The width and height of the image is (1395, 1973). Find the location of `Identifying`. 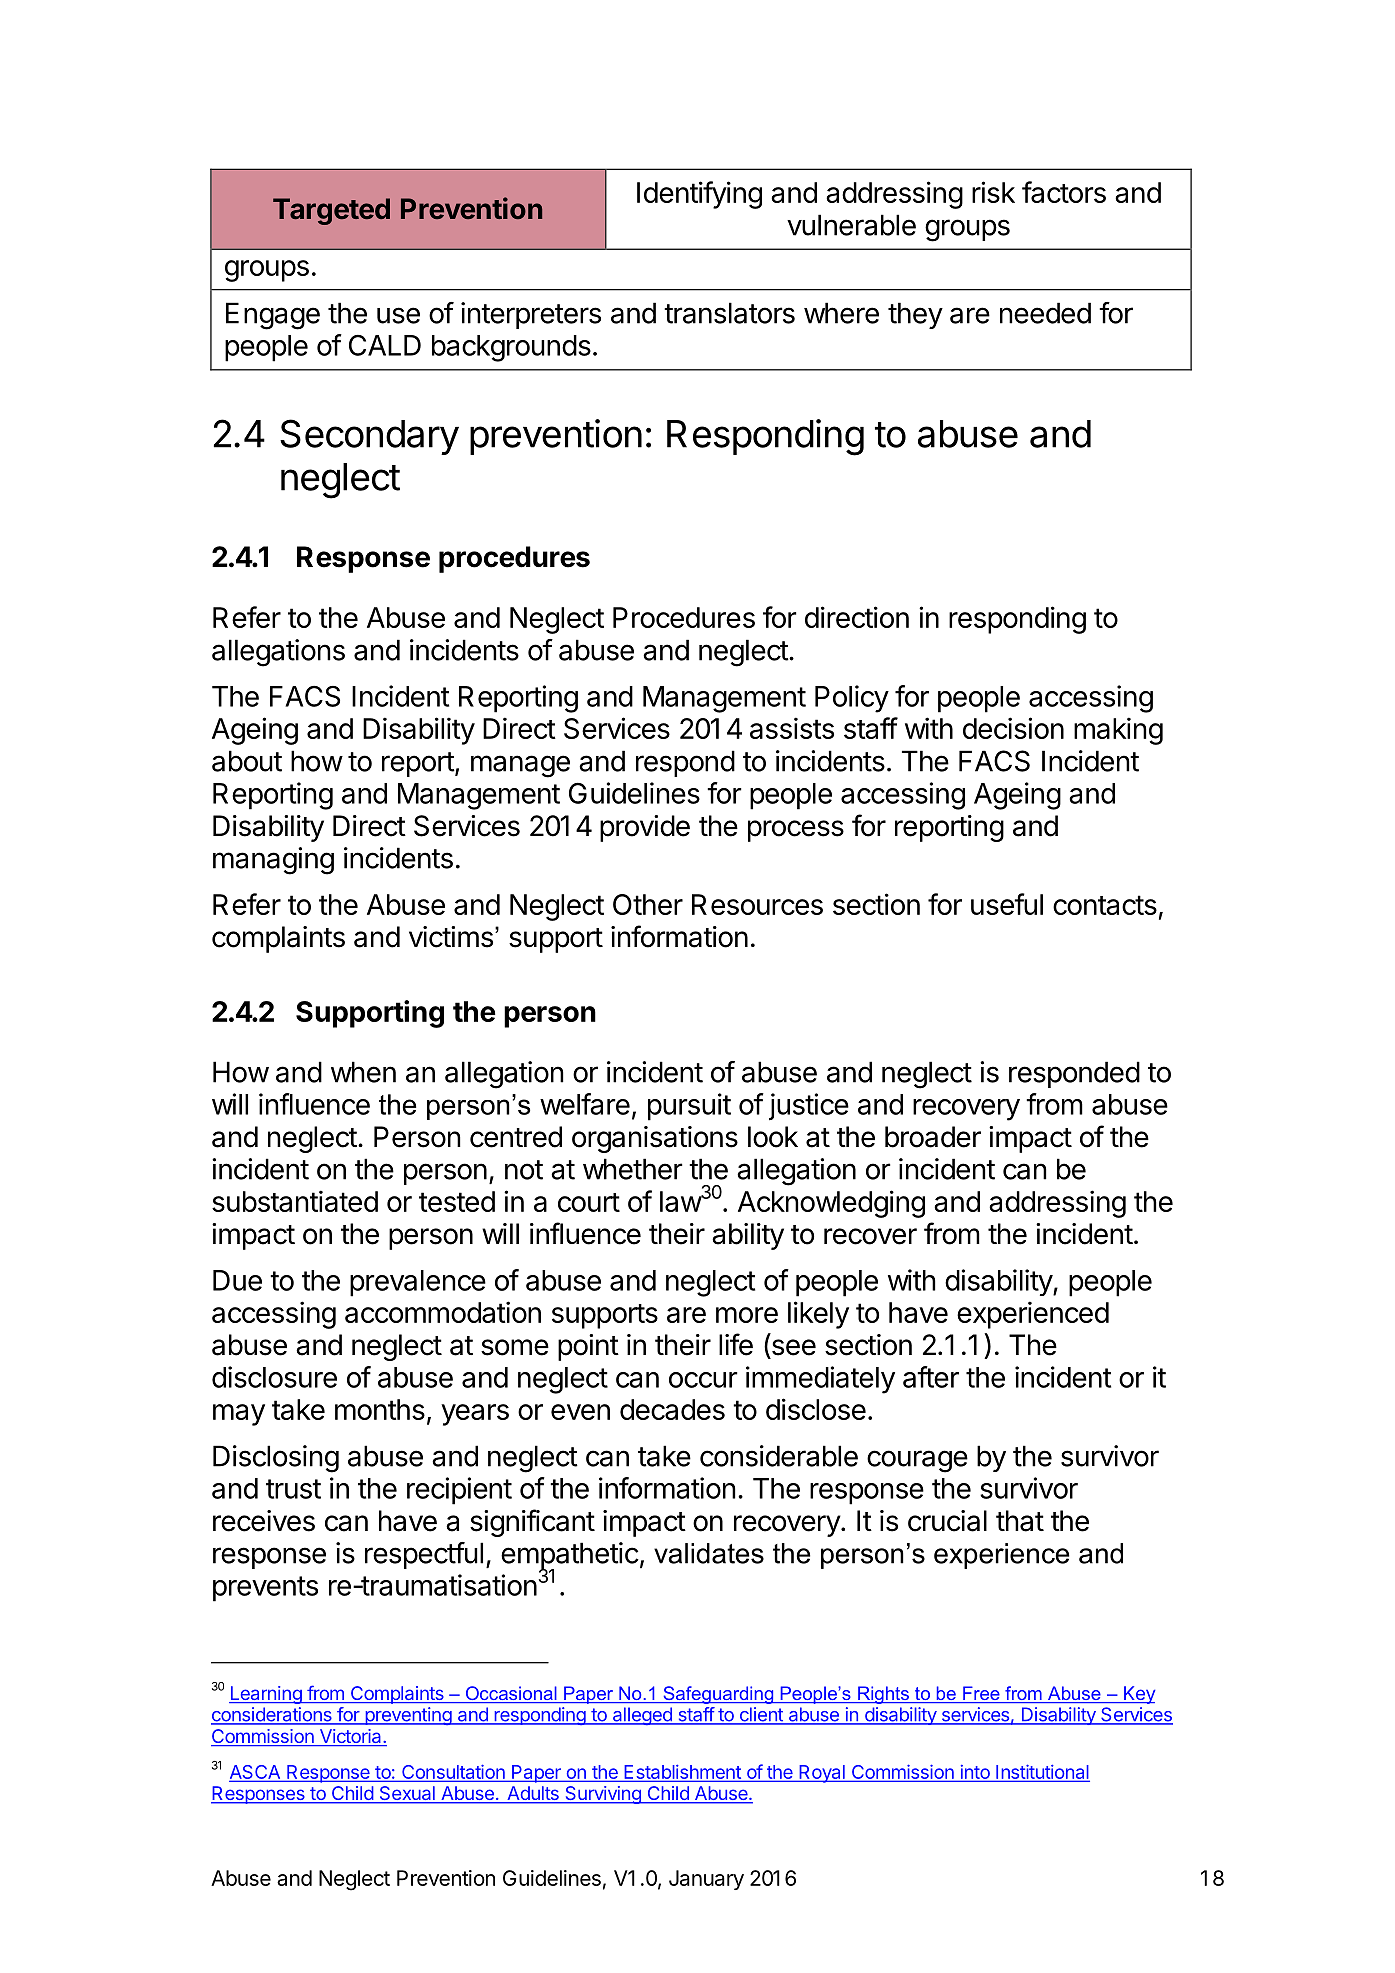

Identifying is located at coordinates (699, 195).
